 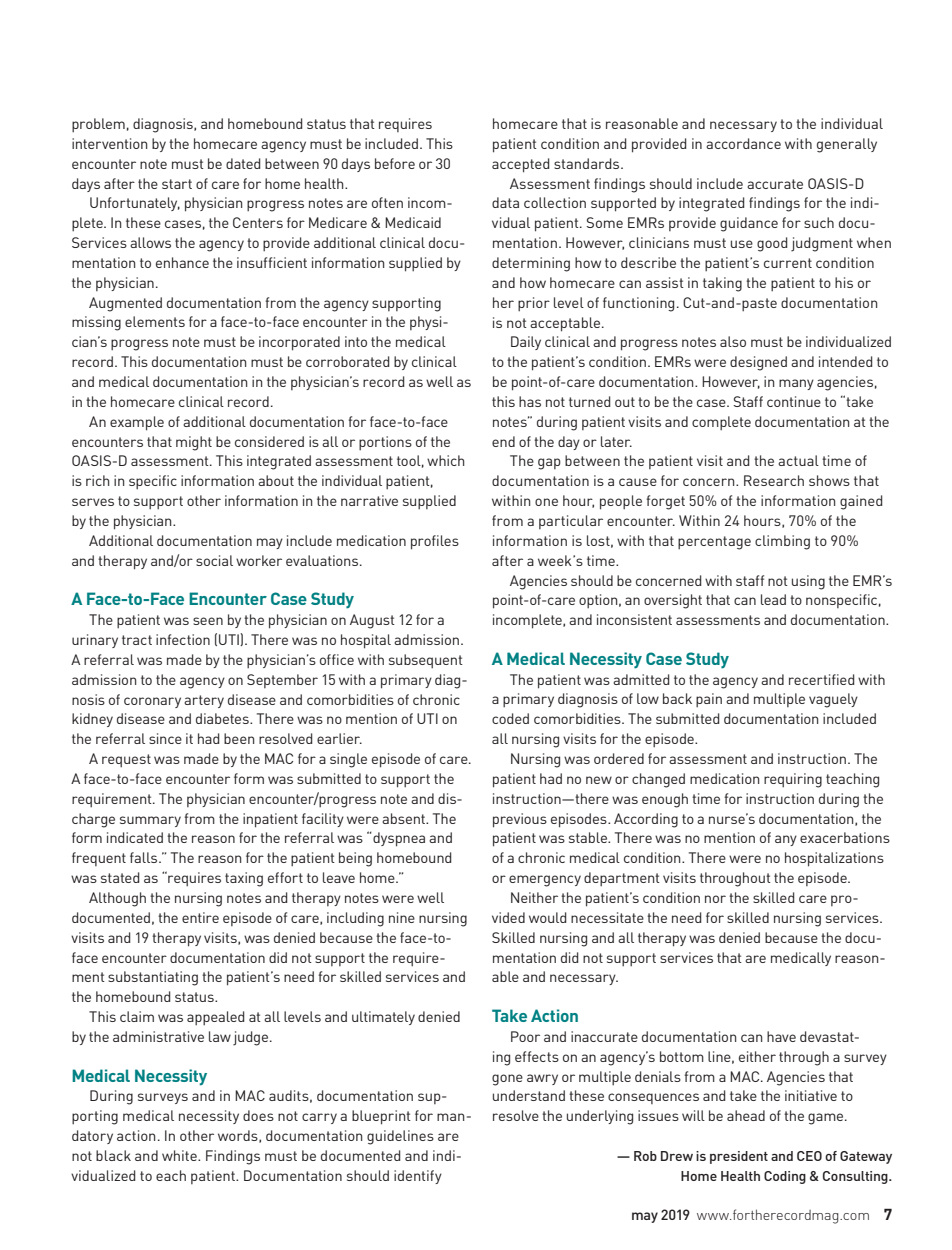 What do you see at coordinates (521, 165) in the document?
I see `accepted` at bounding box center [521, 165].
